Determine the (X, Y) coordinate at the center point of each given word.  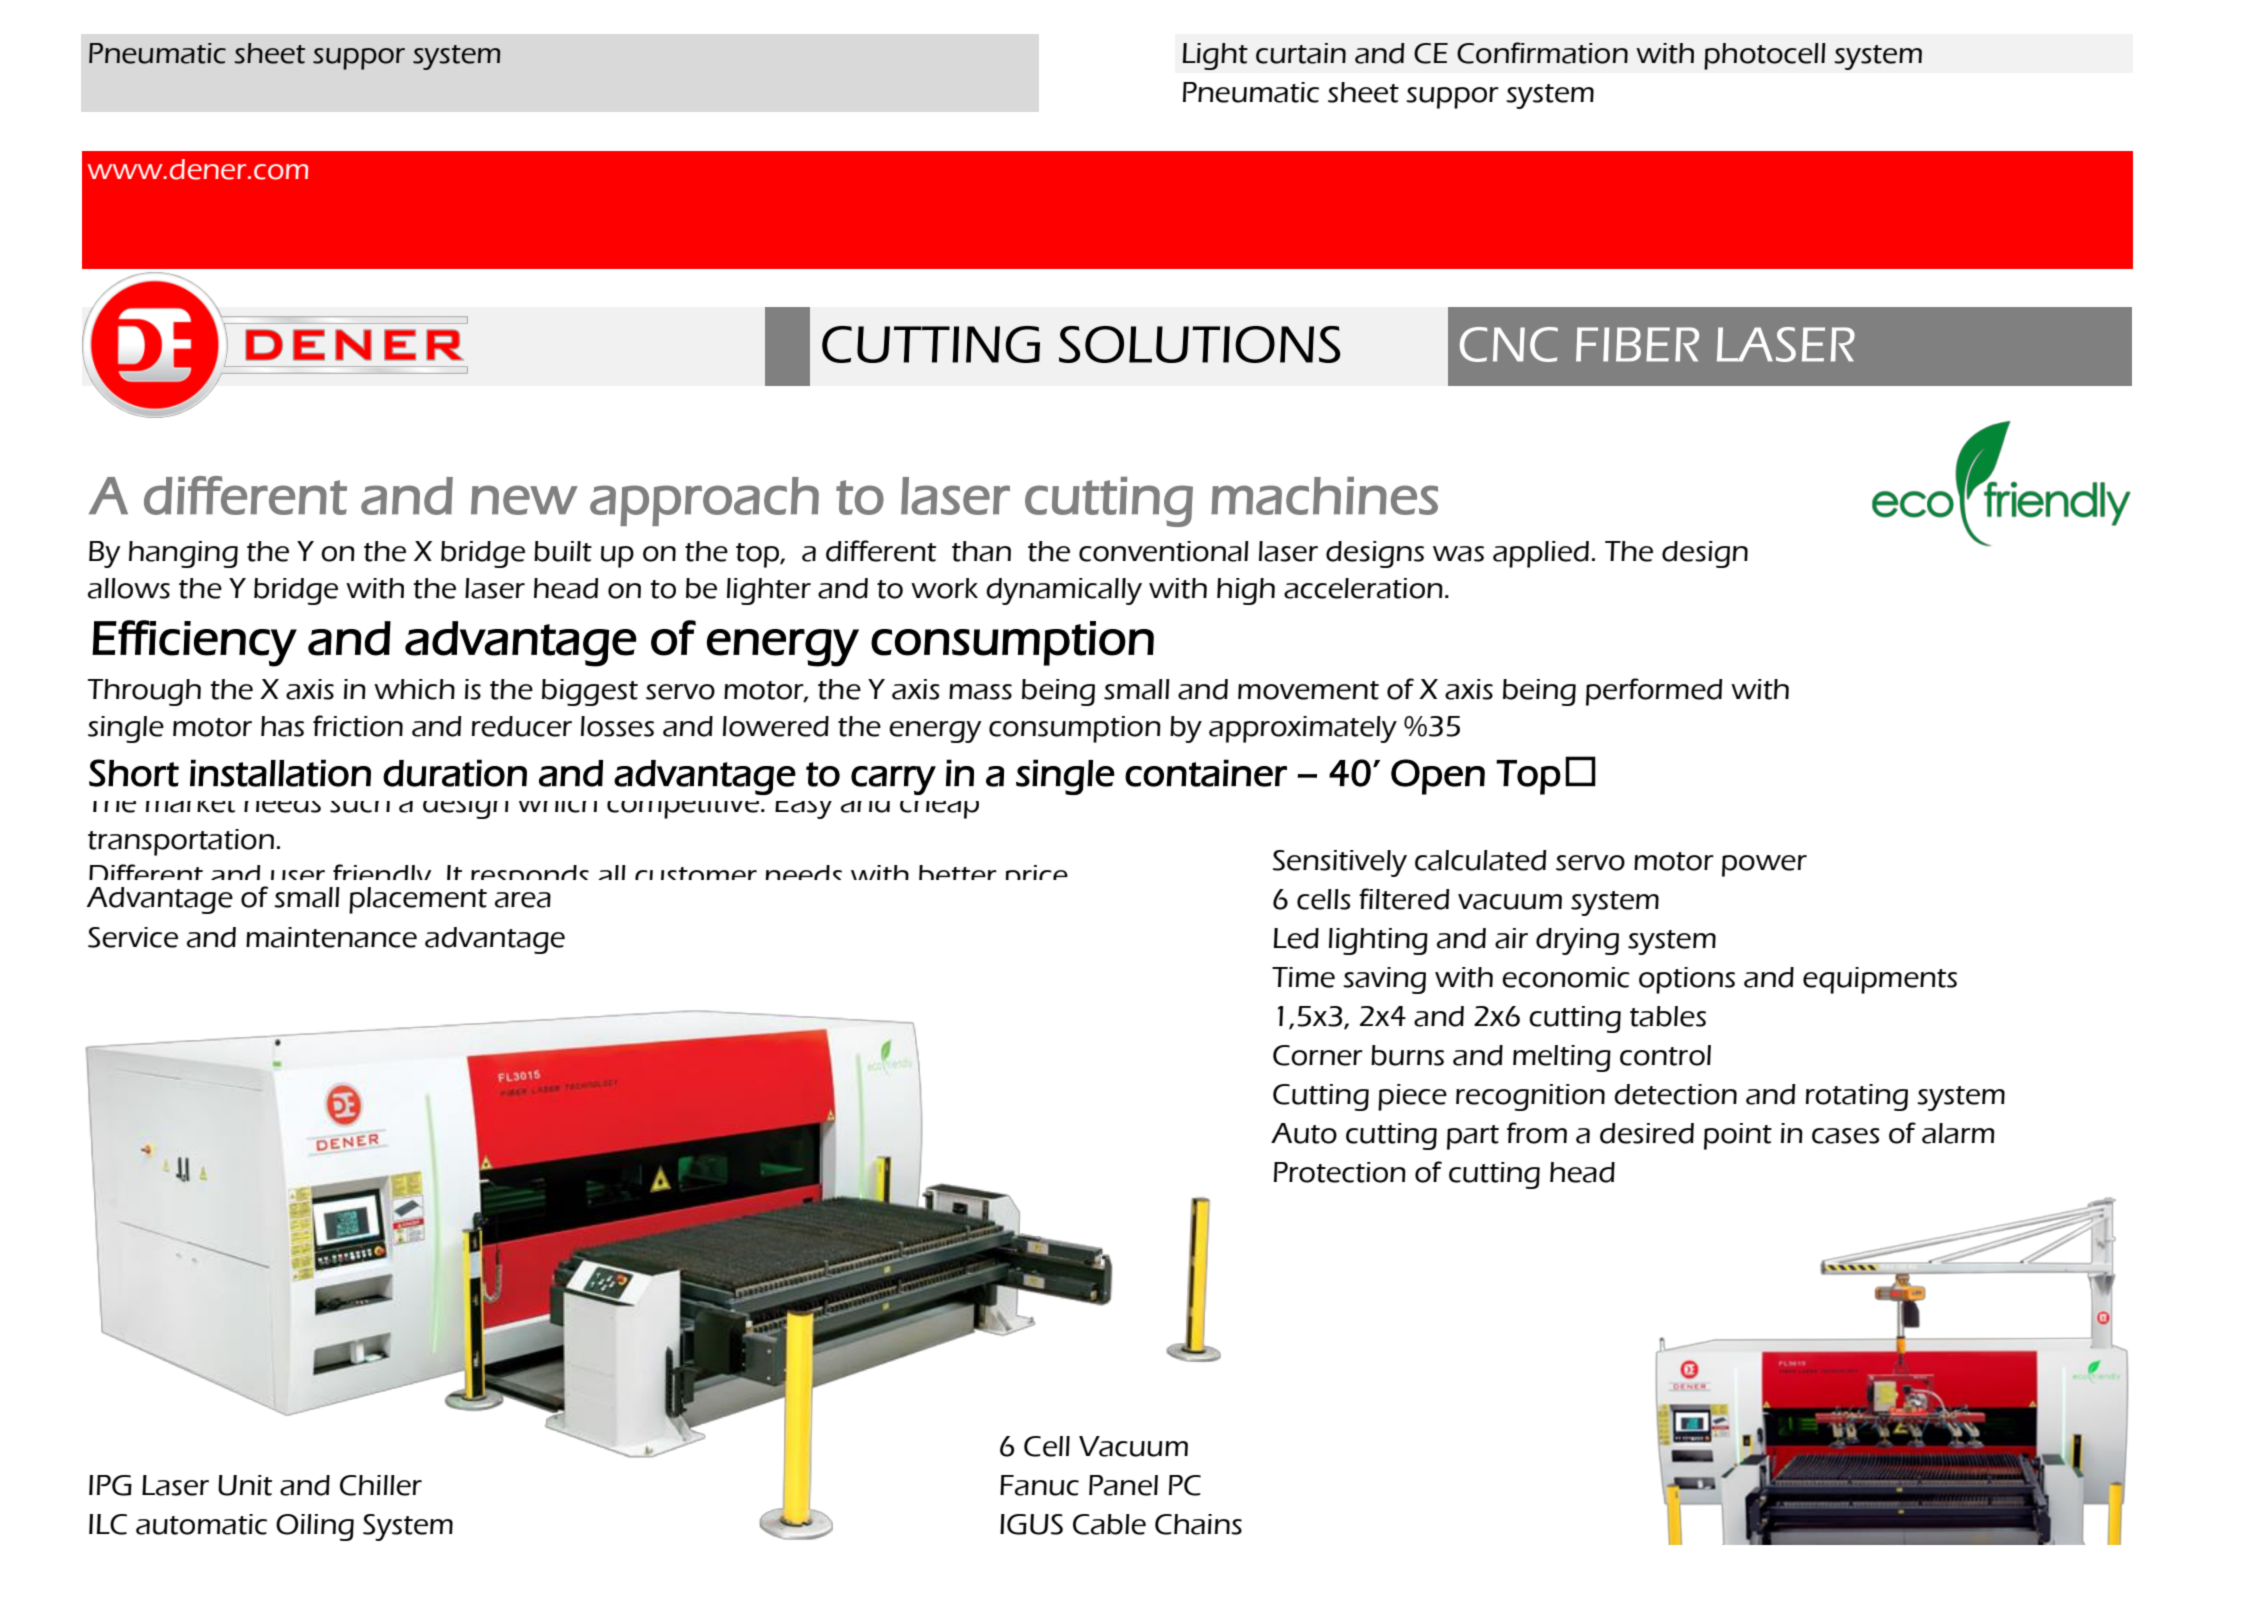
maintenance (331, 937)
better (958, 872)
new (524, 500)
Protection (1340, 1172)
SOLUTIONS (1199, 344)
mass (980, 692)
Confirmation (1542, 53)
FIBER (1637, 344)
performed (1654, 692)
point (1738, 1136)
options (1687, 980)
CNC (1509, 344)
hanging (183, 554)
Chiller (381, 1485)
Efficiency (194, 643)
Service (133, 937)
